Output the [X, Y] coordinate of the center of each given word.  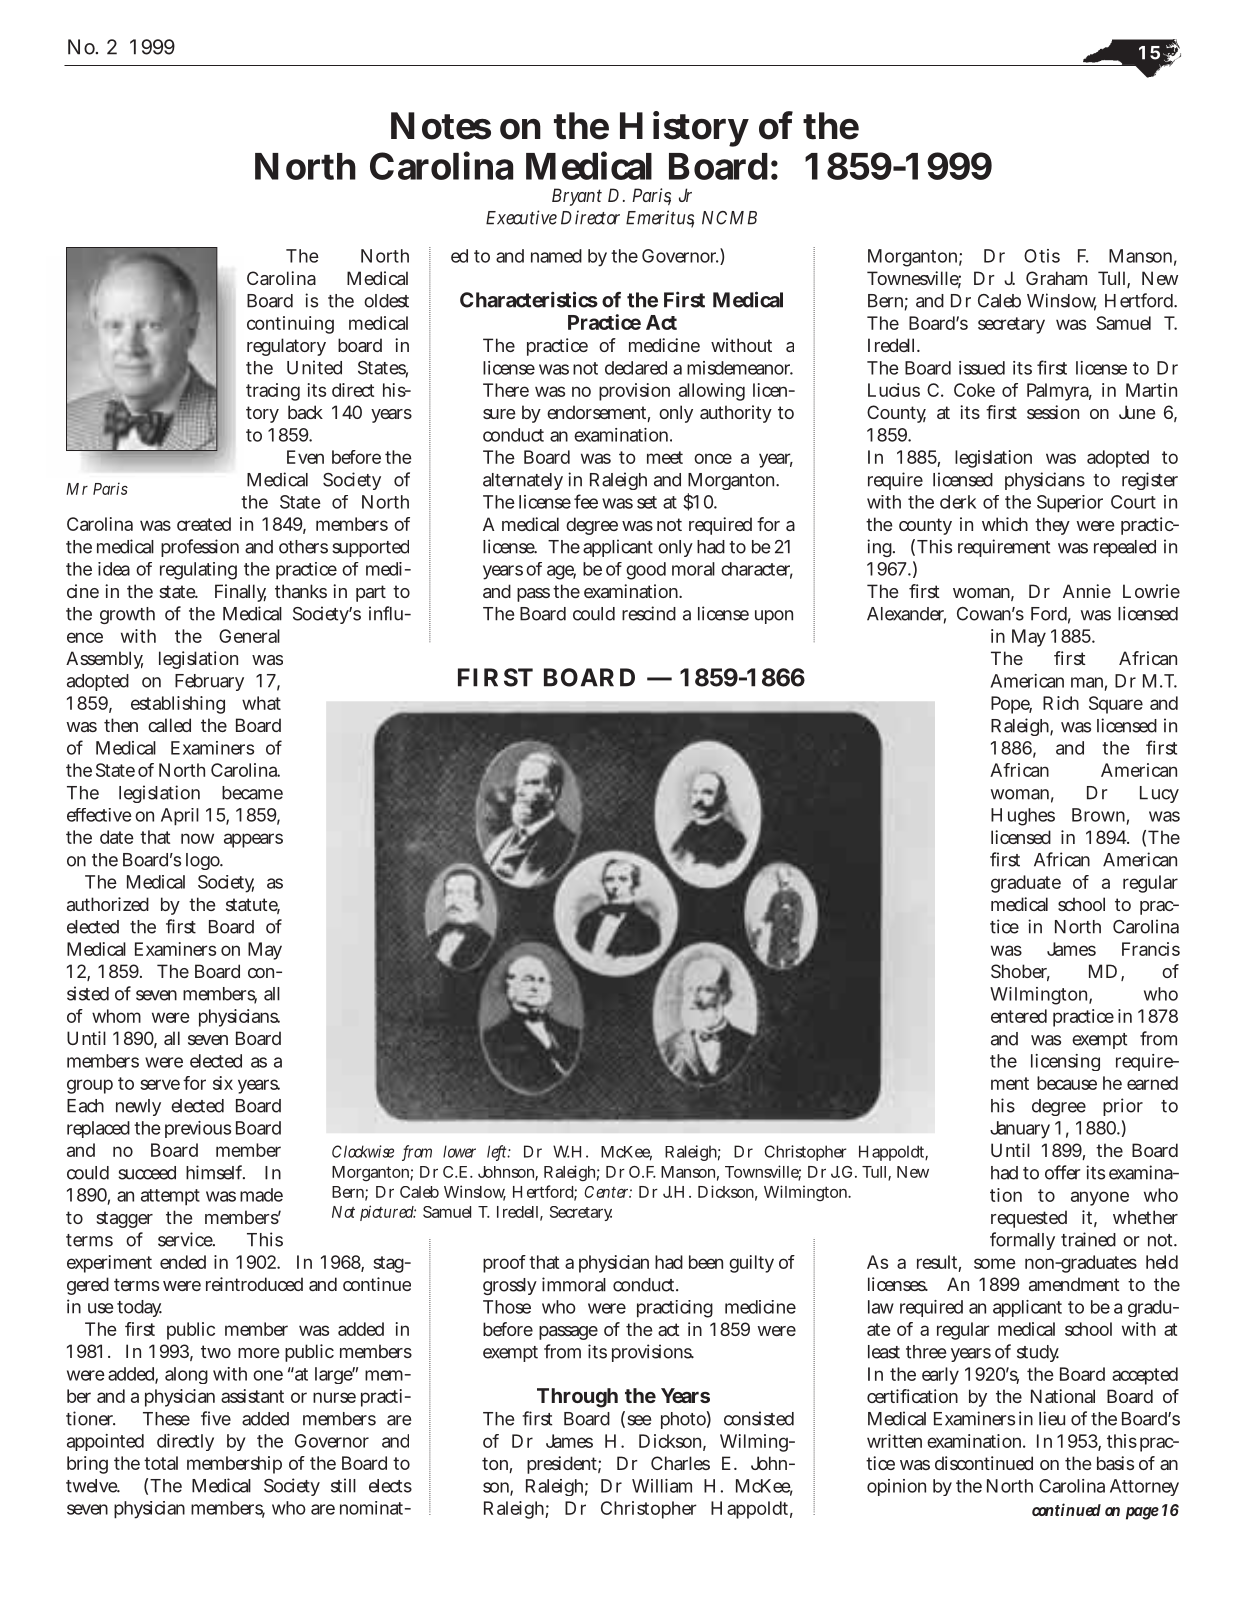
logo [204, 861]
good [646, 571]
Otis [1042, 256]
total [161, 1463]
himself [215, 1172]
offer [1062, 1172]
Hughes [1023, 817]
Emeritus [660, 218]
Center [608, 1192]
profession [200, 548]
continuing [290, 325]
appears [253, 840]
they [1052, 526]
